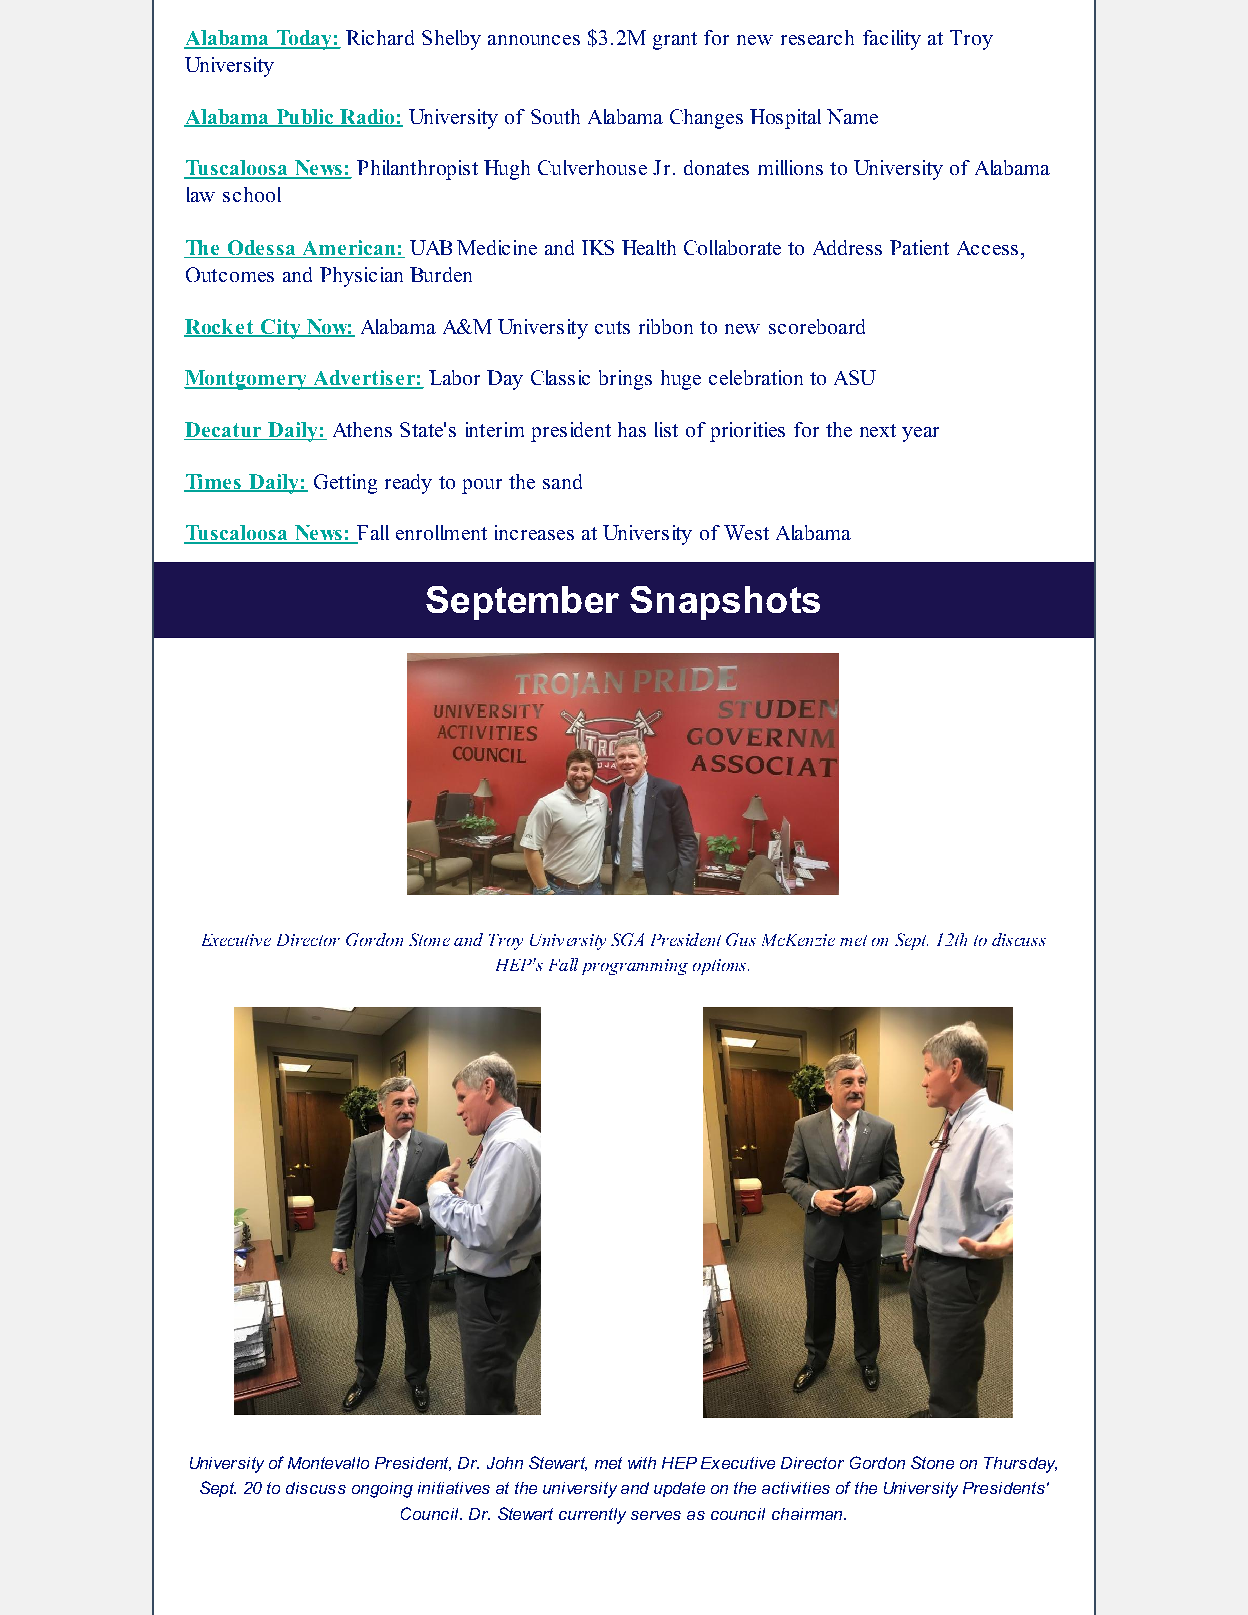 This screenshot has height=1615, width=1248. What do you see at coordinates (345, 484) in the screenshot?
I see `Getting` at bounding box center [345, 484].
